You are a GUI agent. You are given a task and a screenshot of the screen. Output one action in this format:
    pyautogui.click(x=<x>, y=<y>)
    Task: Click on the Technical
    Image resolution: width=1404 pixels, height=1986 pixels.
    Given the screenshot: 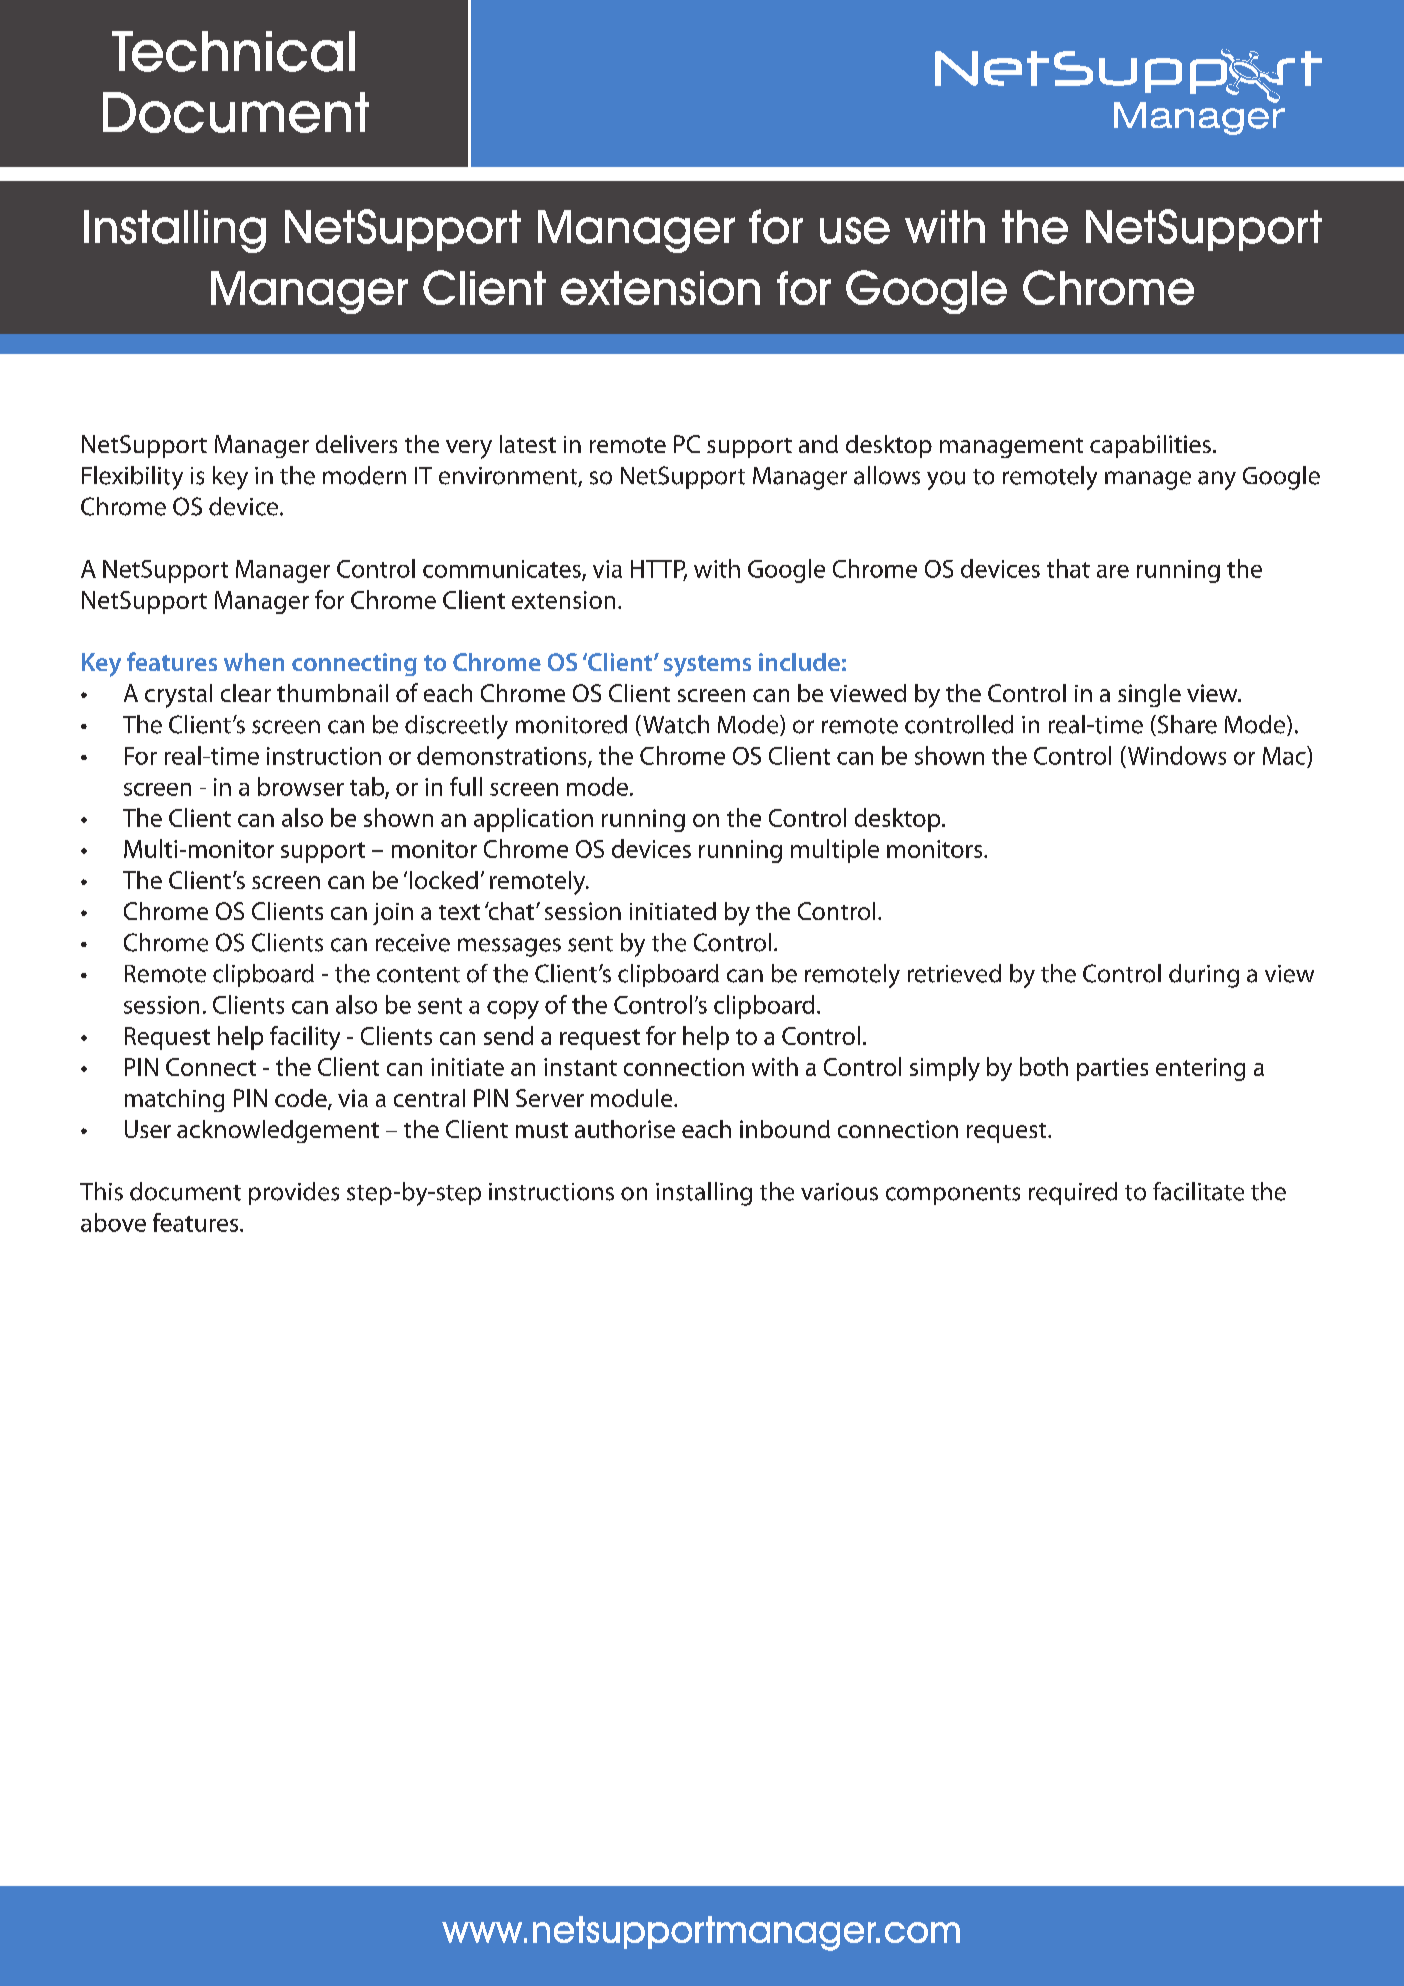 What is the action you would take?
    pyautogui.click(x=233, y=51)
